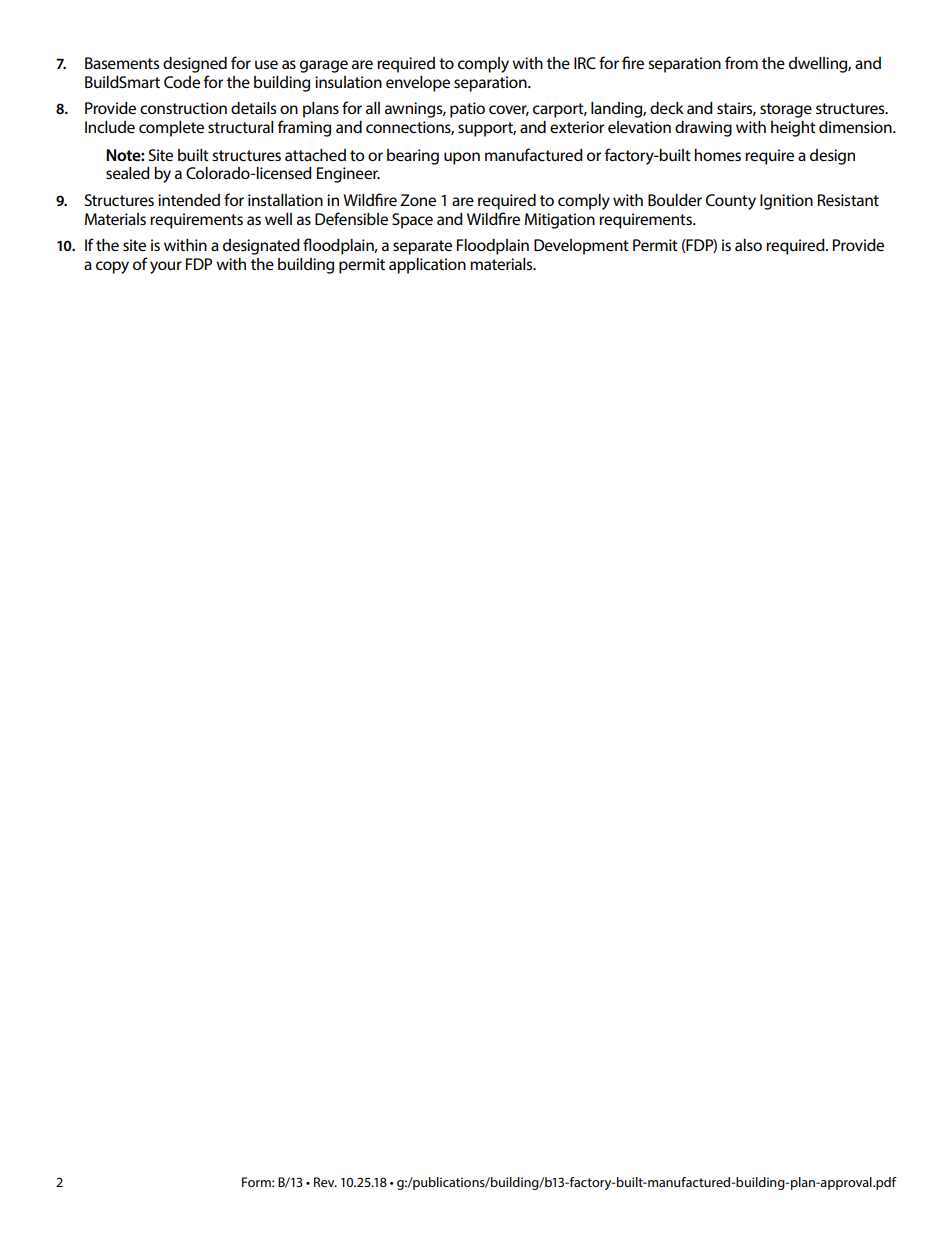  I want to click on your, so click(166, 267).
